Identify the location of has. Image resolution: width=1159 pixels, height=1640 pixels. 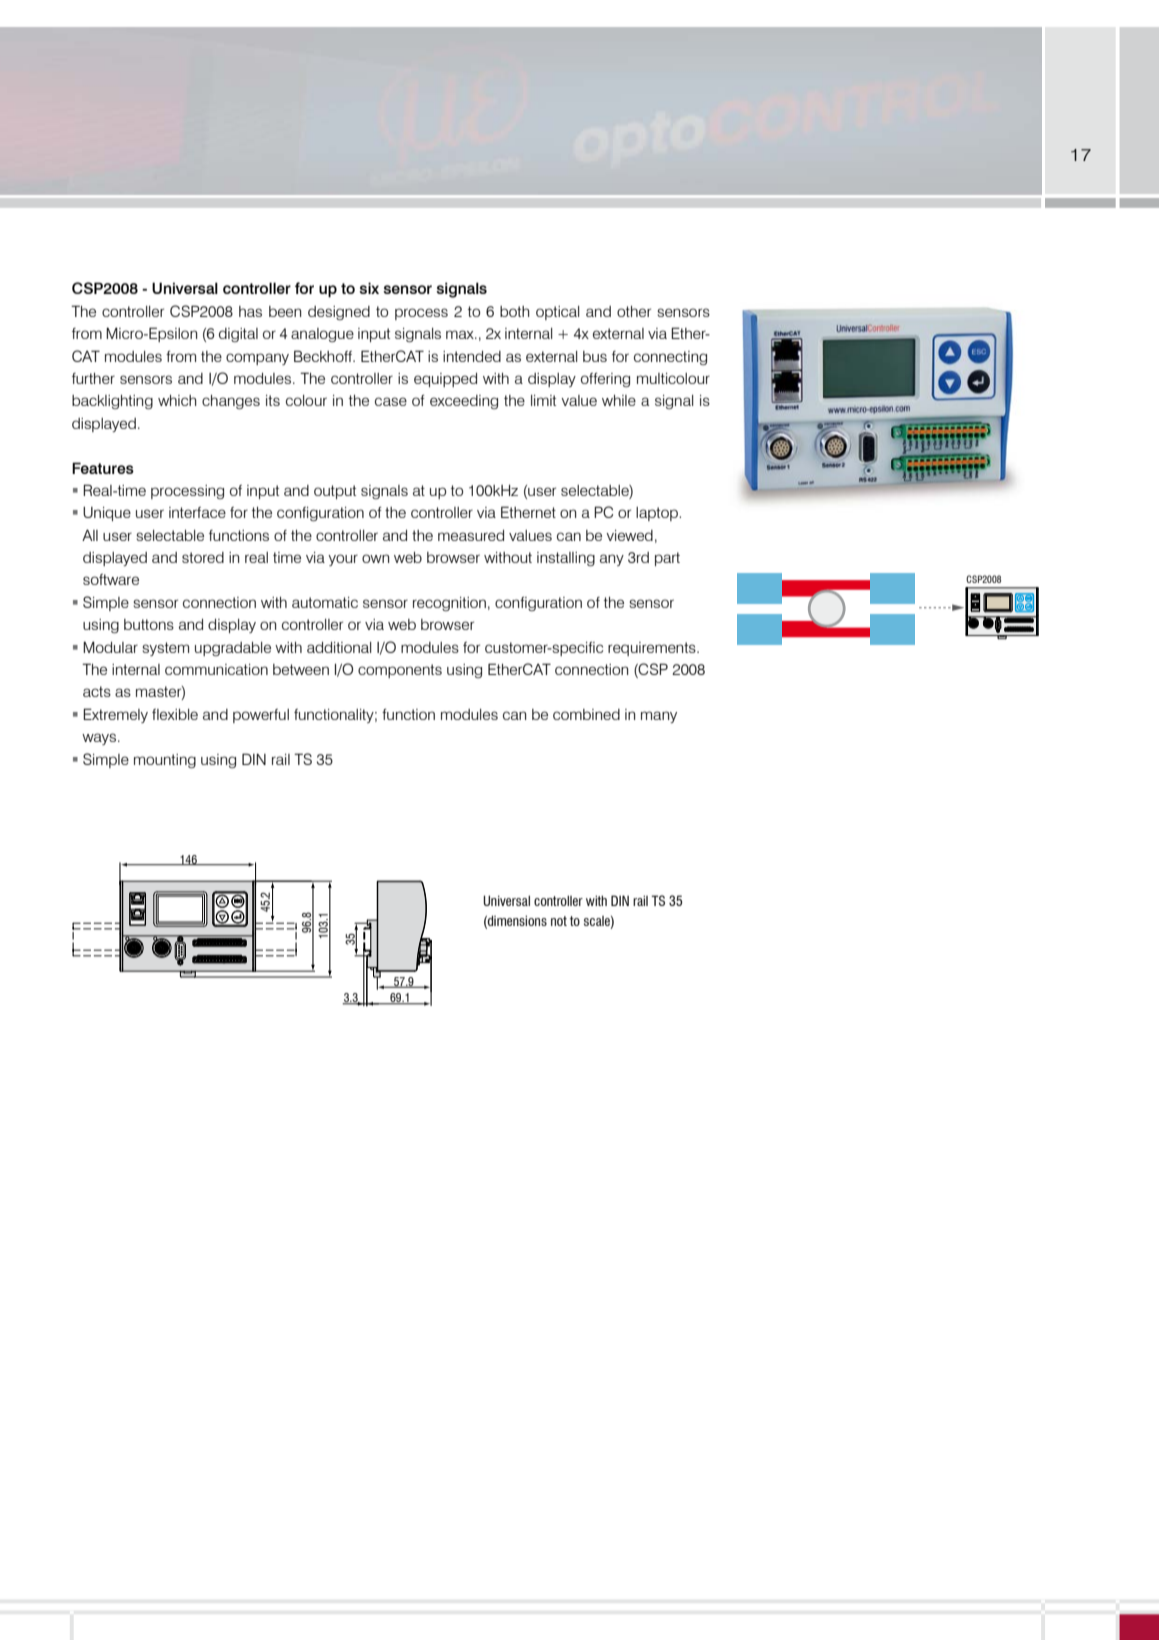
(250, 311).
